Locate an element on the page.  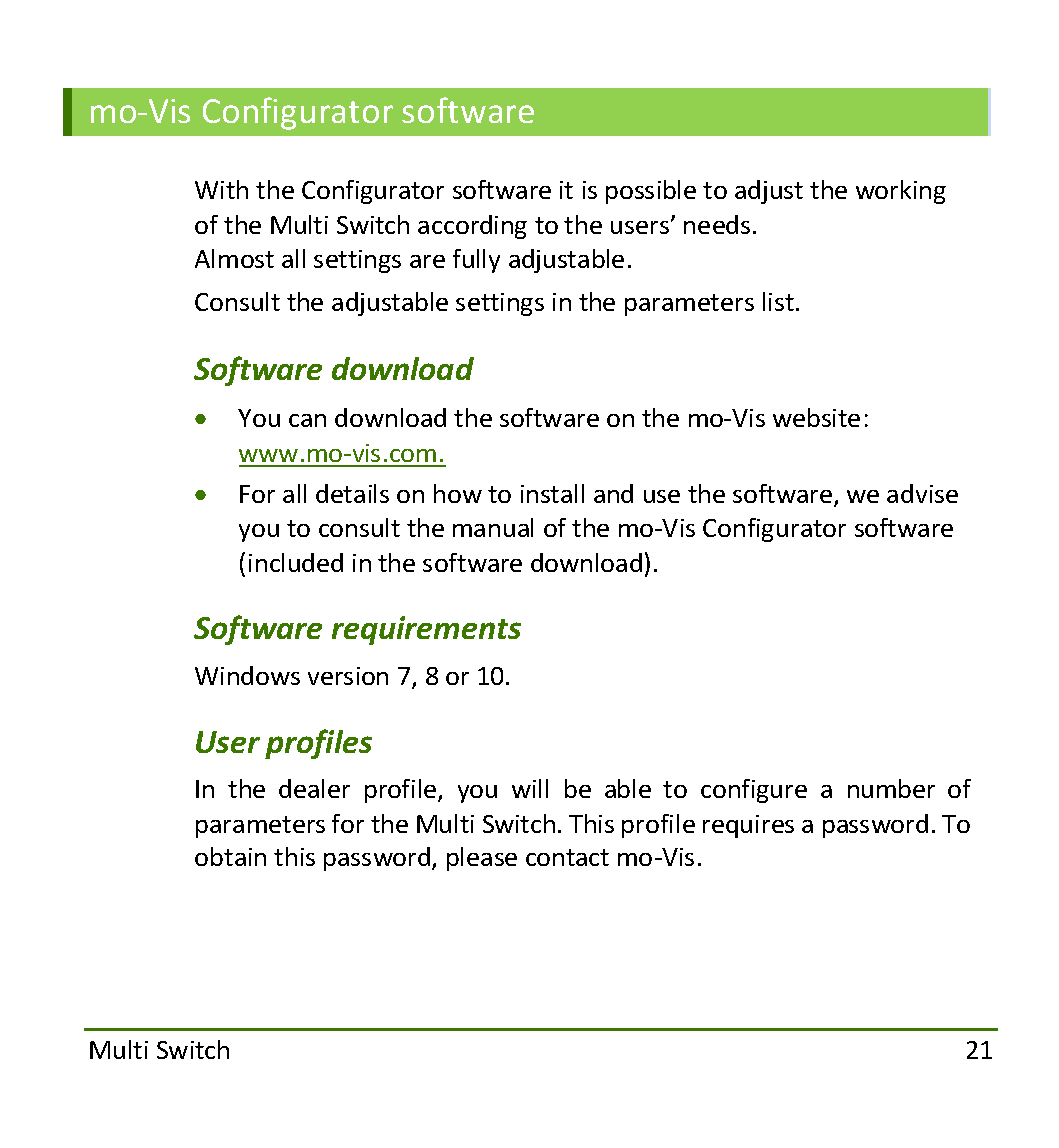
working is located at coordinates (901, 192).
